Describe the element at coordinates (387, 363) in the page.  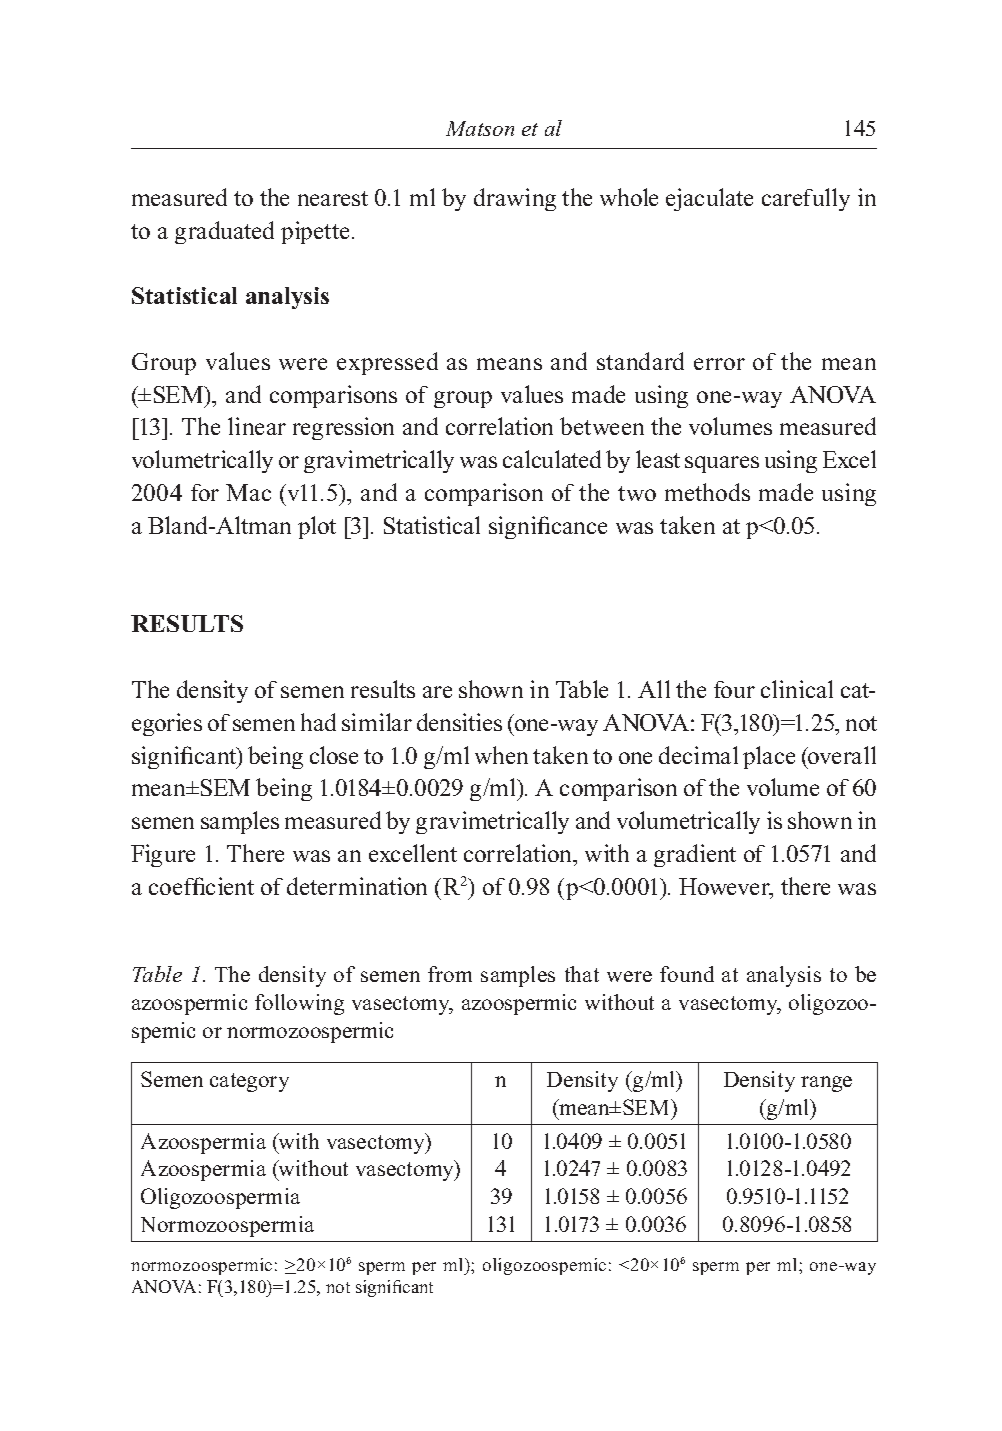
I see `expressed` at that location.
